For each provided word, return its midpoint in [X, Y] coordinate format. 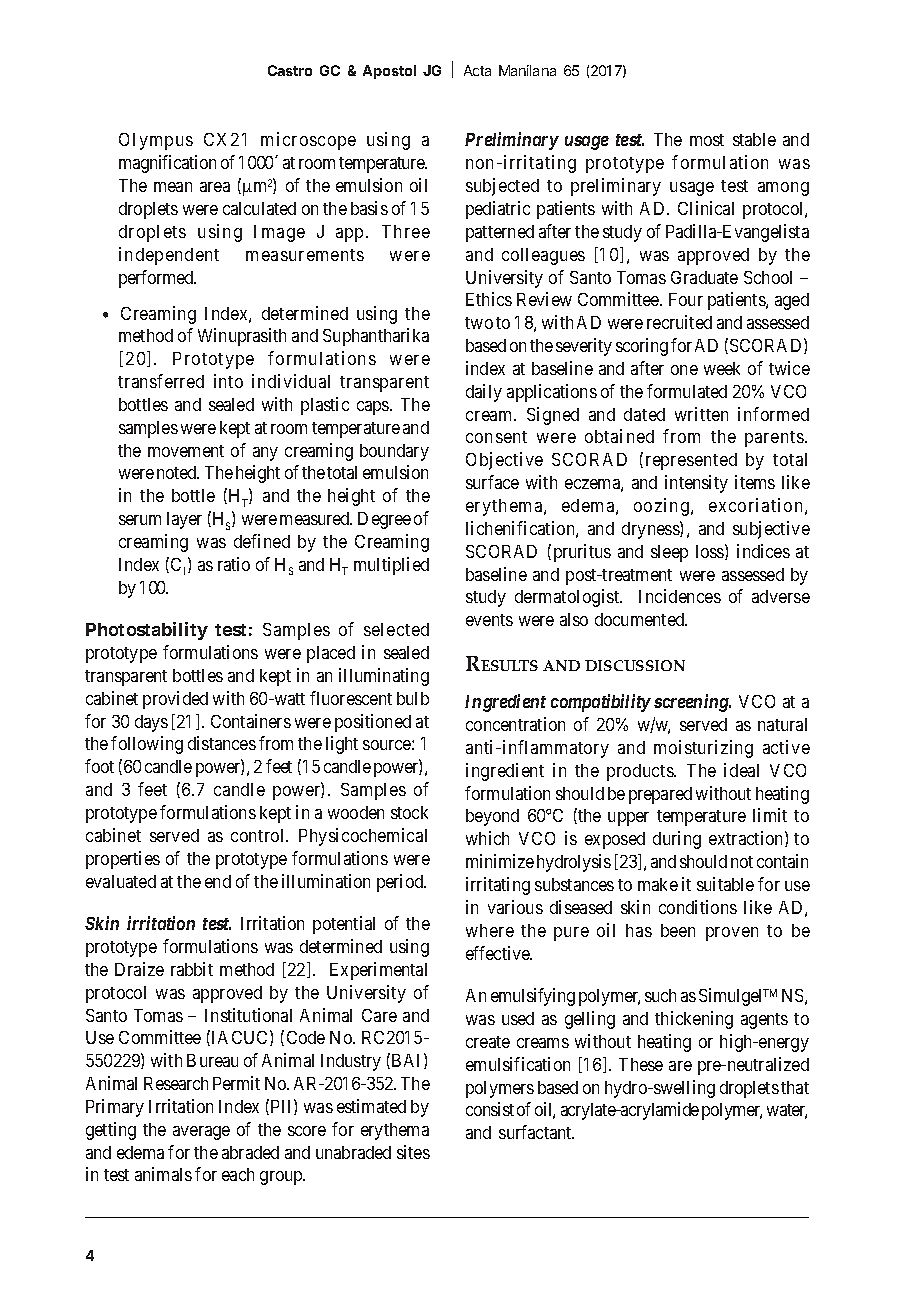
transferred [161, 381]
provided [175, 700]
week [722, 368]
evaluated [121, 881]
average [201, 1133]
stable [754, 139]
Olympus [156, 141]
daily [484, 393]
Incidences [680, 596]
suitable [725, 884]
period [401, 883]
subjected [502, 187]
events [489, 620]
